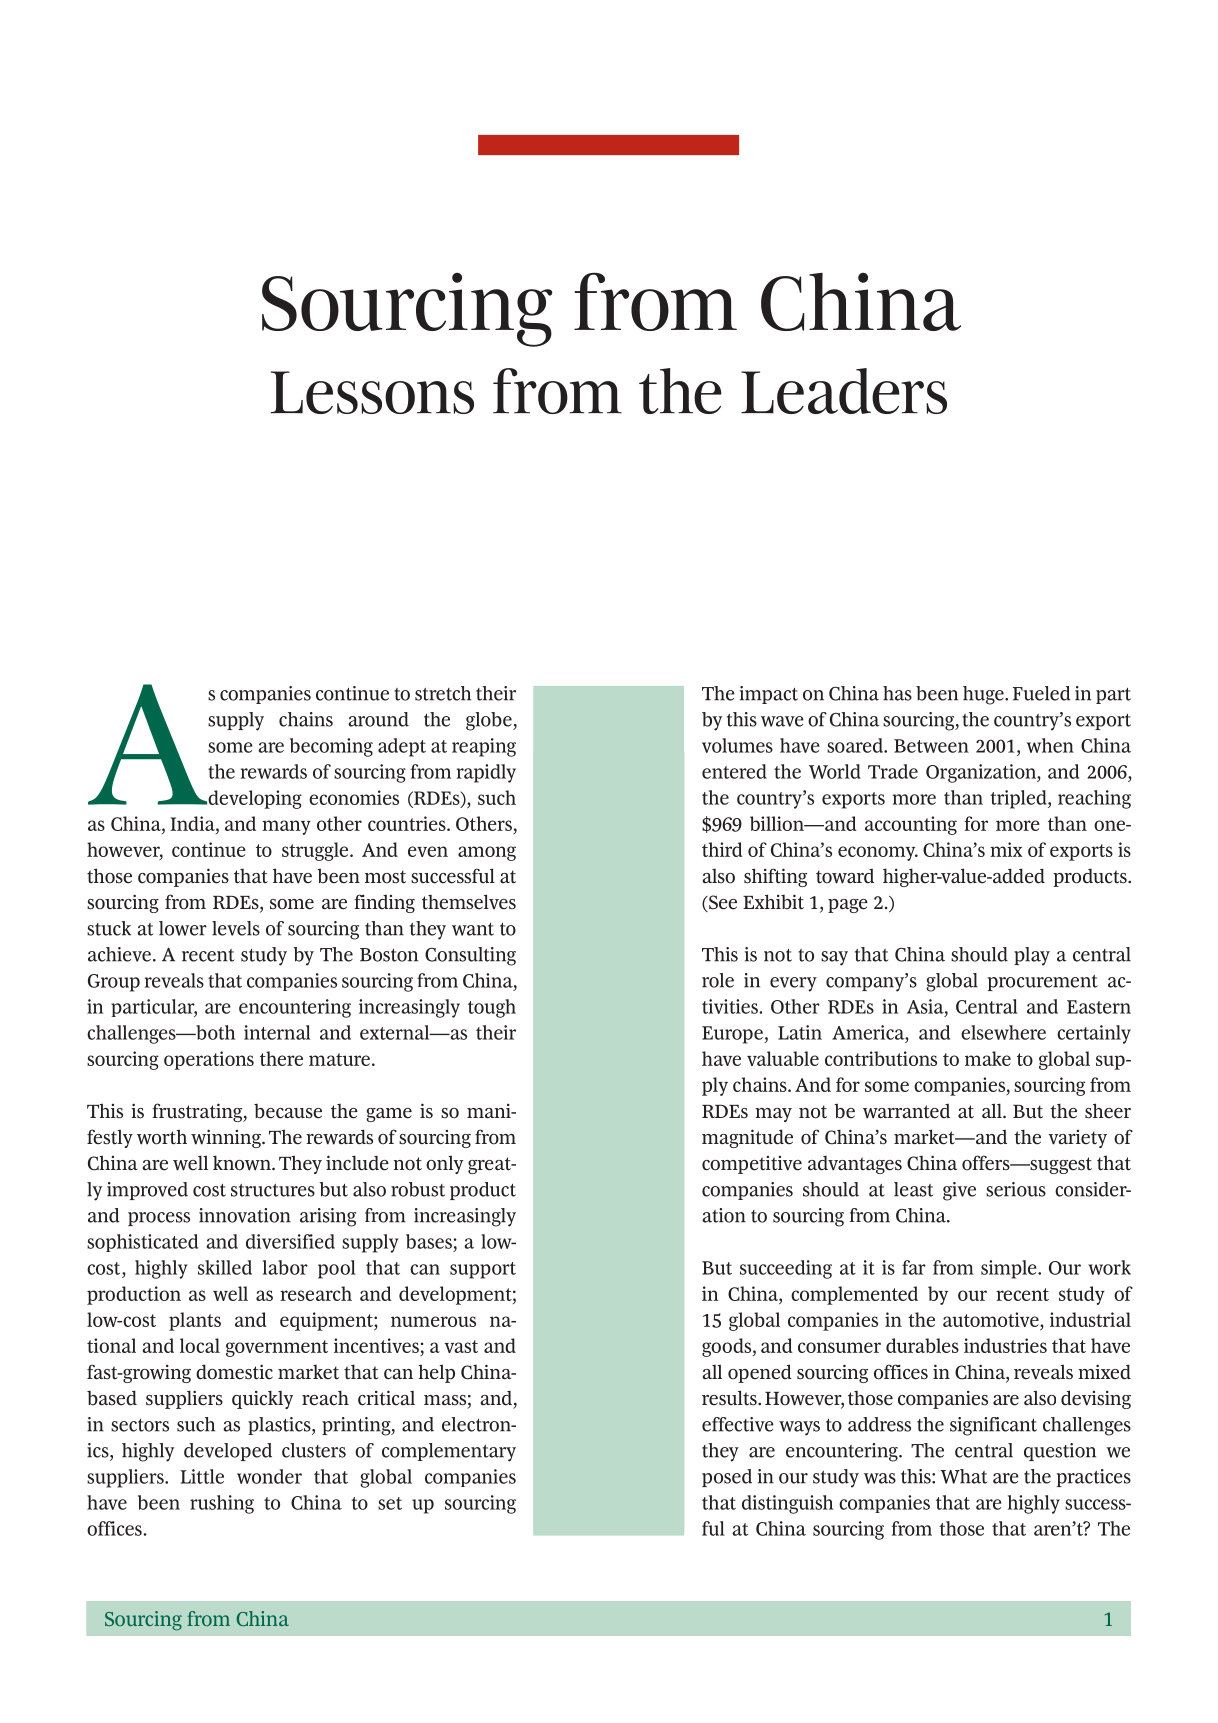  Describe the element at coordinates (486, 773) in the document. I see `rapidly` at that location.
